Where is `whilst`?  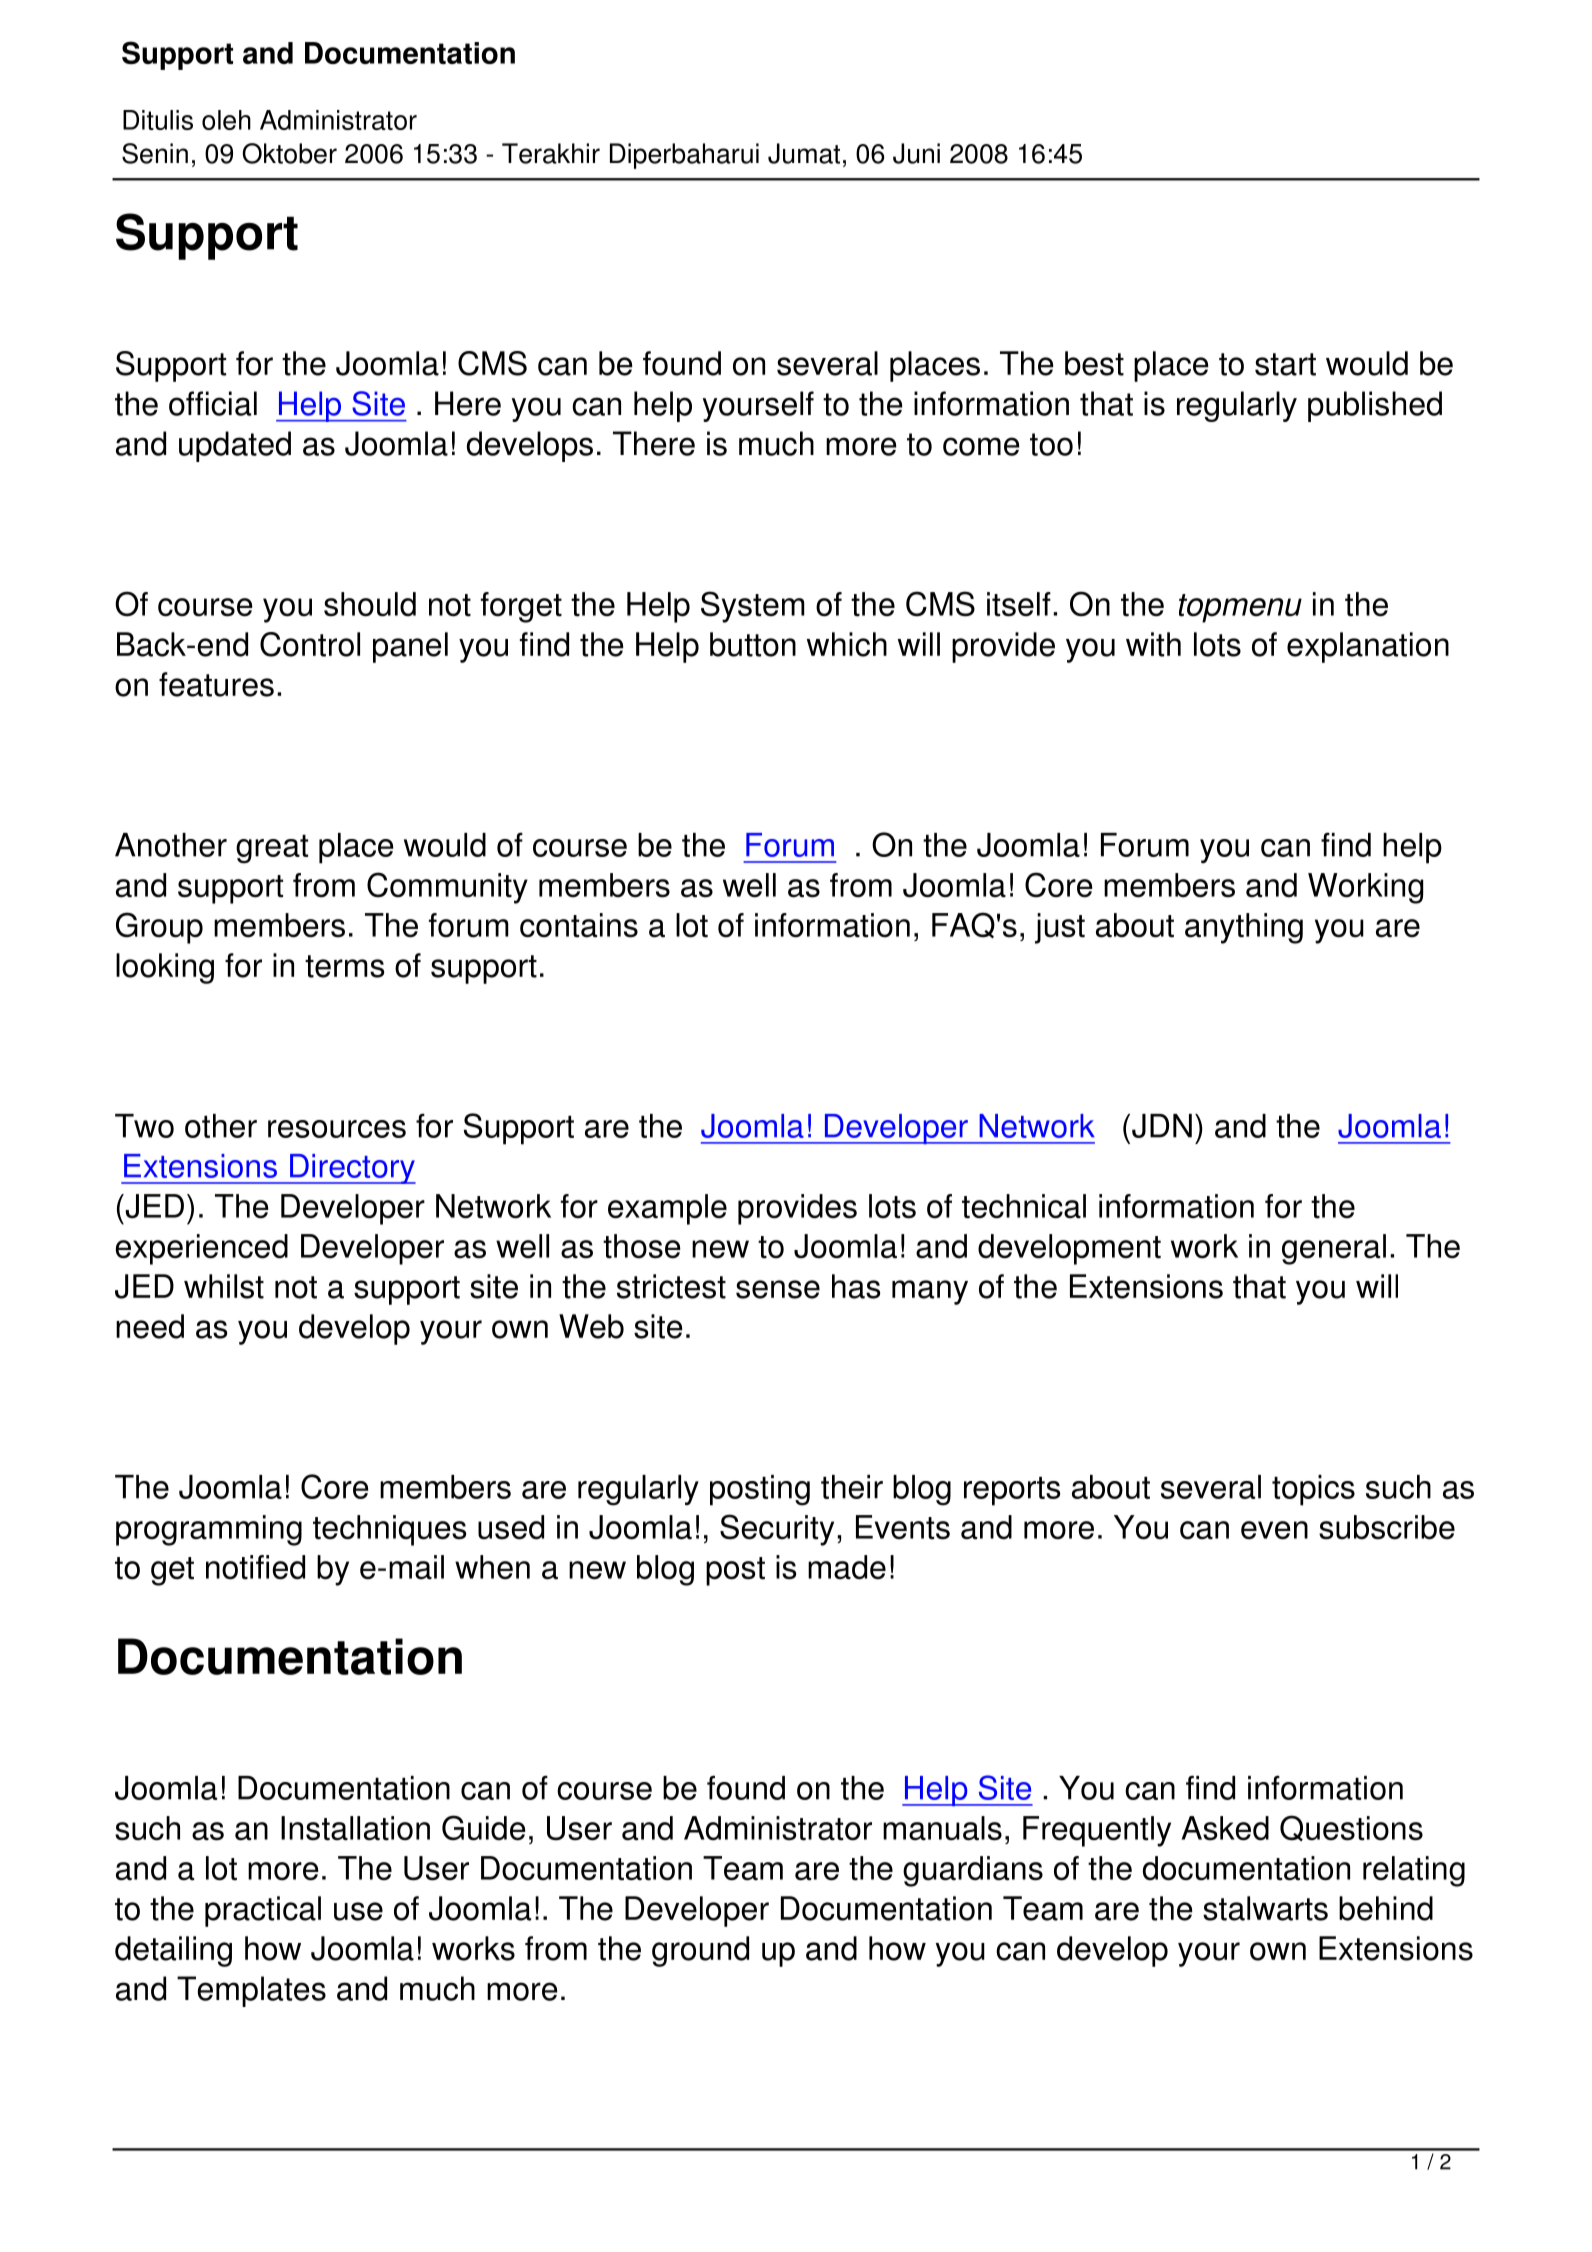
whilst is located at coordinates (224, 1286).
